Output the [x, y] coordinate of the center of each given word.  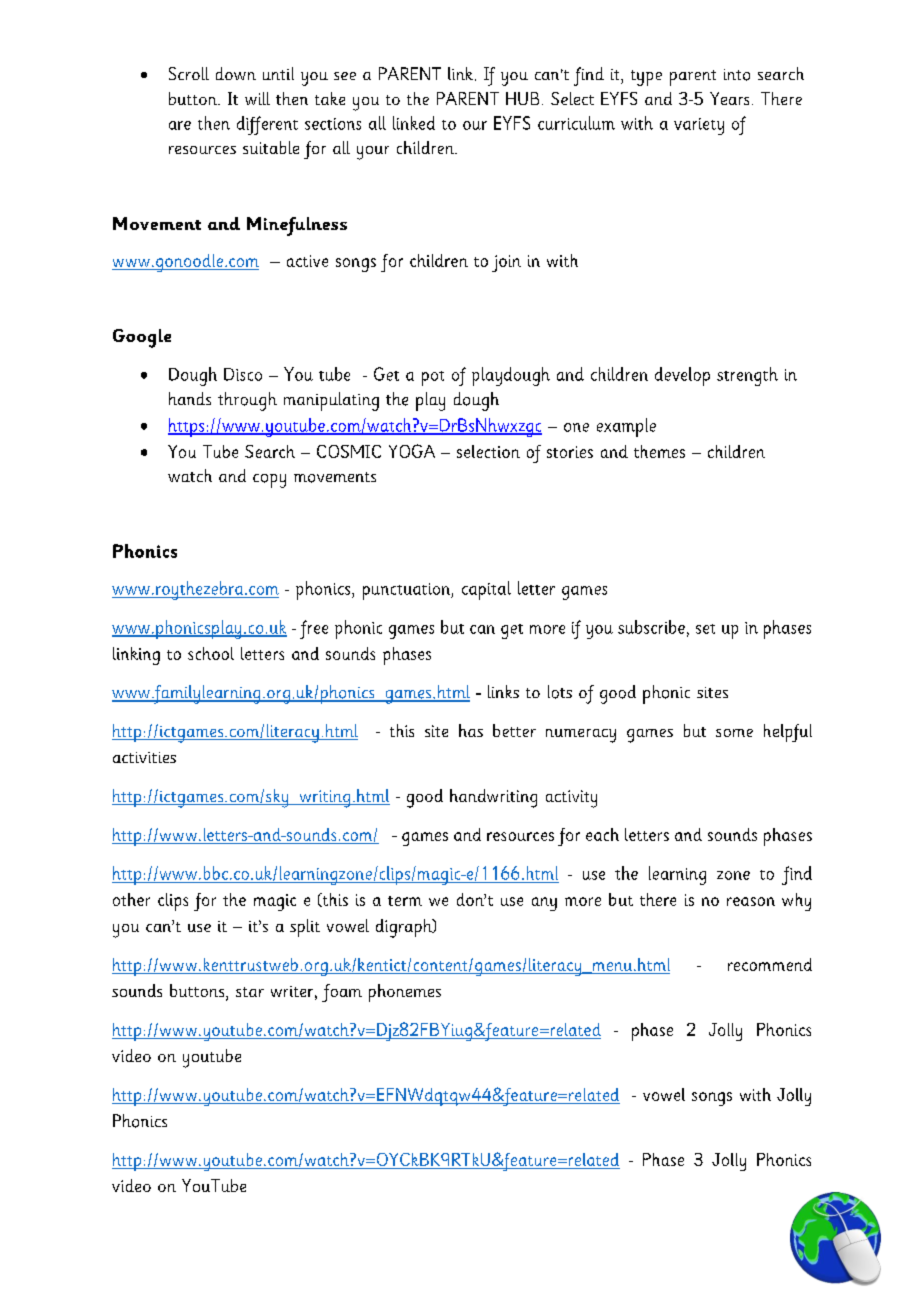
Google [142, 338]
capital [486, 590]
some [734, 733]
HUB [522, 98]
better [514, 730]
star [250, 992]
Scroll [189, 73]
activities [144, 757]
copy [269, 481]
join [506, 263]
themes [659, 451]
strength [747, 376]
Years [729, 98]
